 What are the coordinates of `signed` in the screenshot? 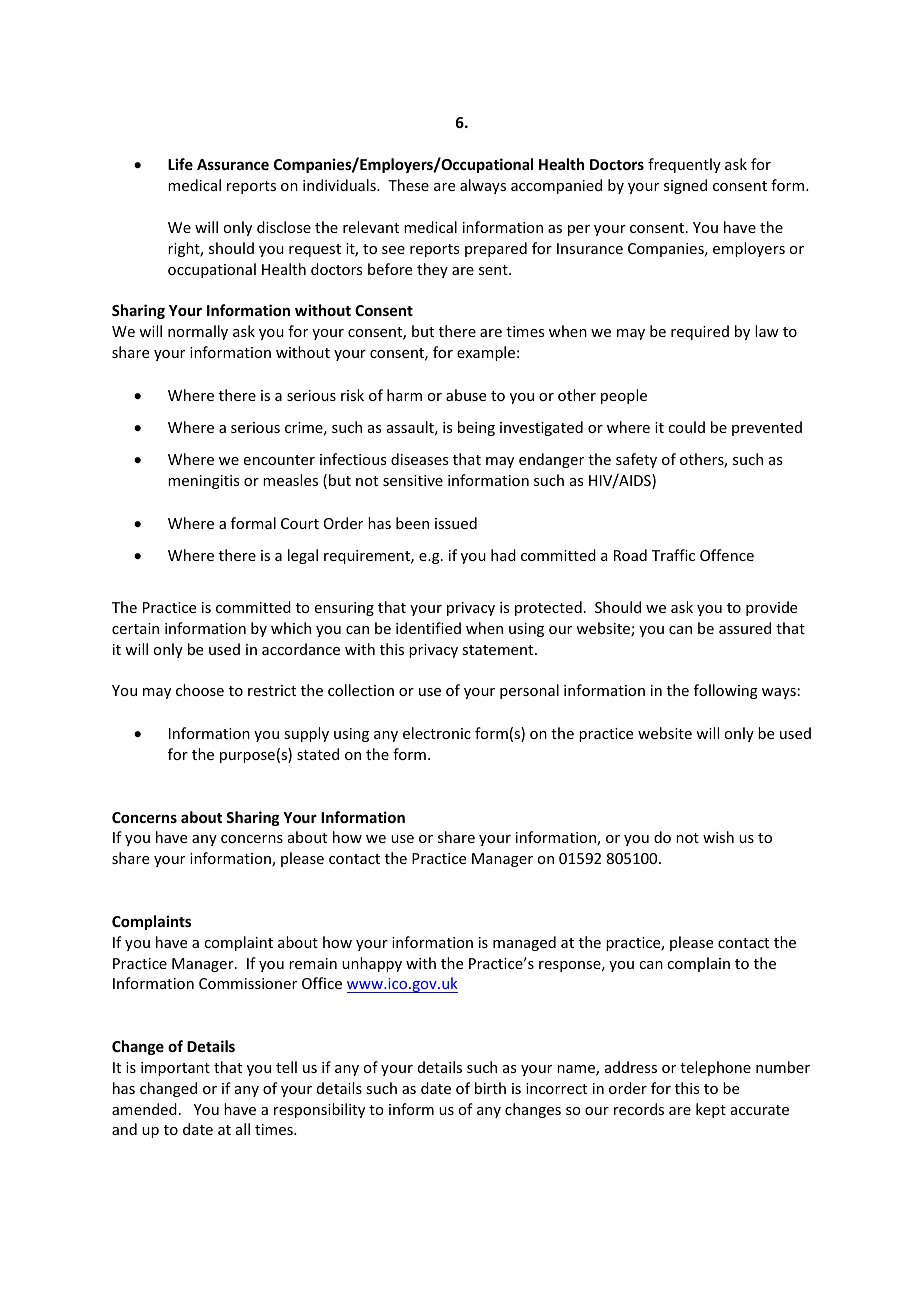 It's located at (685, 186).
